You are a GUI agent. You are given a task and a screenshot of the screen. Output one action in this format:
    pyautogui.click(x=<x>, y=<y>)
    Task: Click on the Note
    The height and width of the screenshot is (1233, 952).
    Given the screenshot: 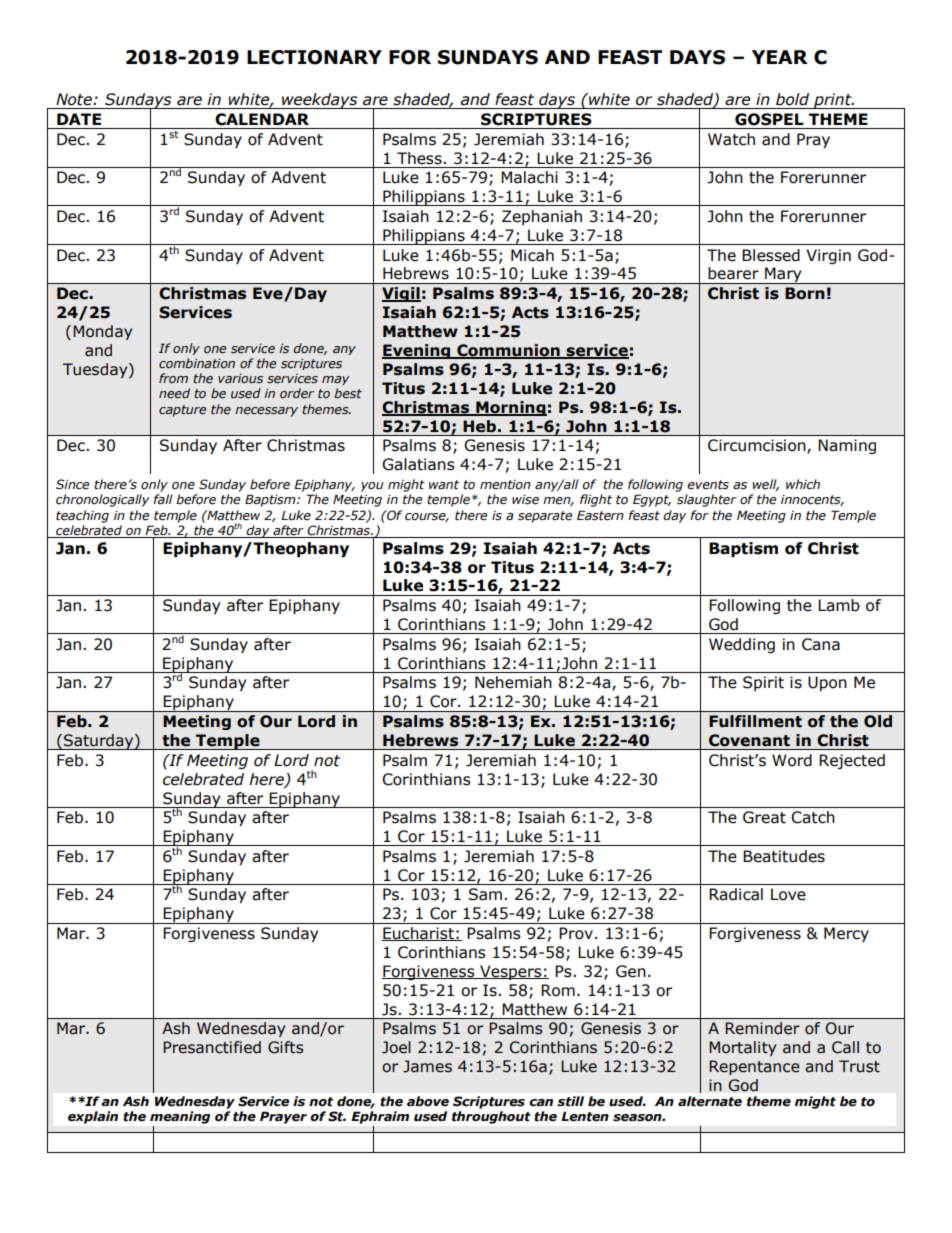 What is the action you would take?
    pyautogui.click(x=75, y=99)
